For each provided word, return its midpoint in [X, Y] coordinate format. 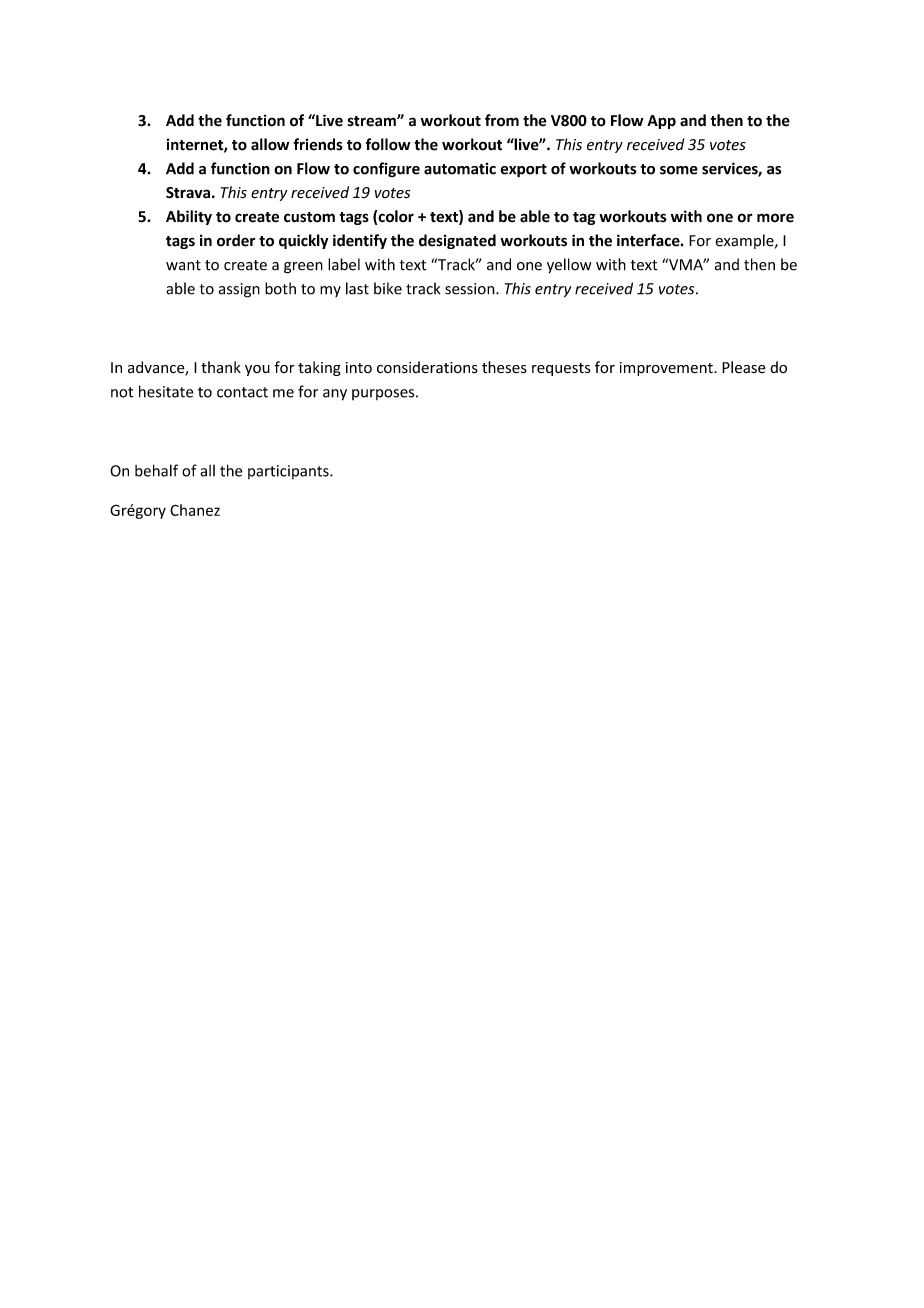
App [661, 122]
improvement [667, 369]
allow [270, 144]
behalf [156, 470]
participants [289, 472]
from [502, 120]
